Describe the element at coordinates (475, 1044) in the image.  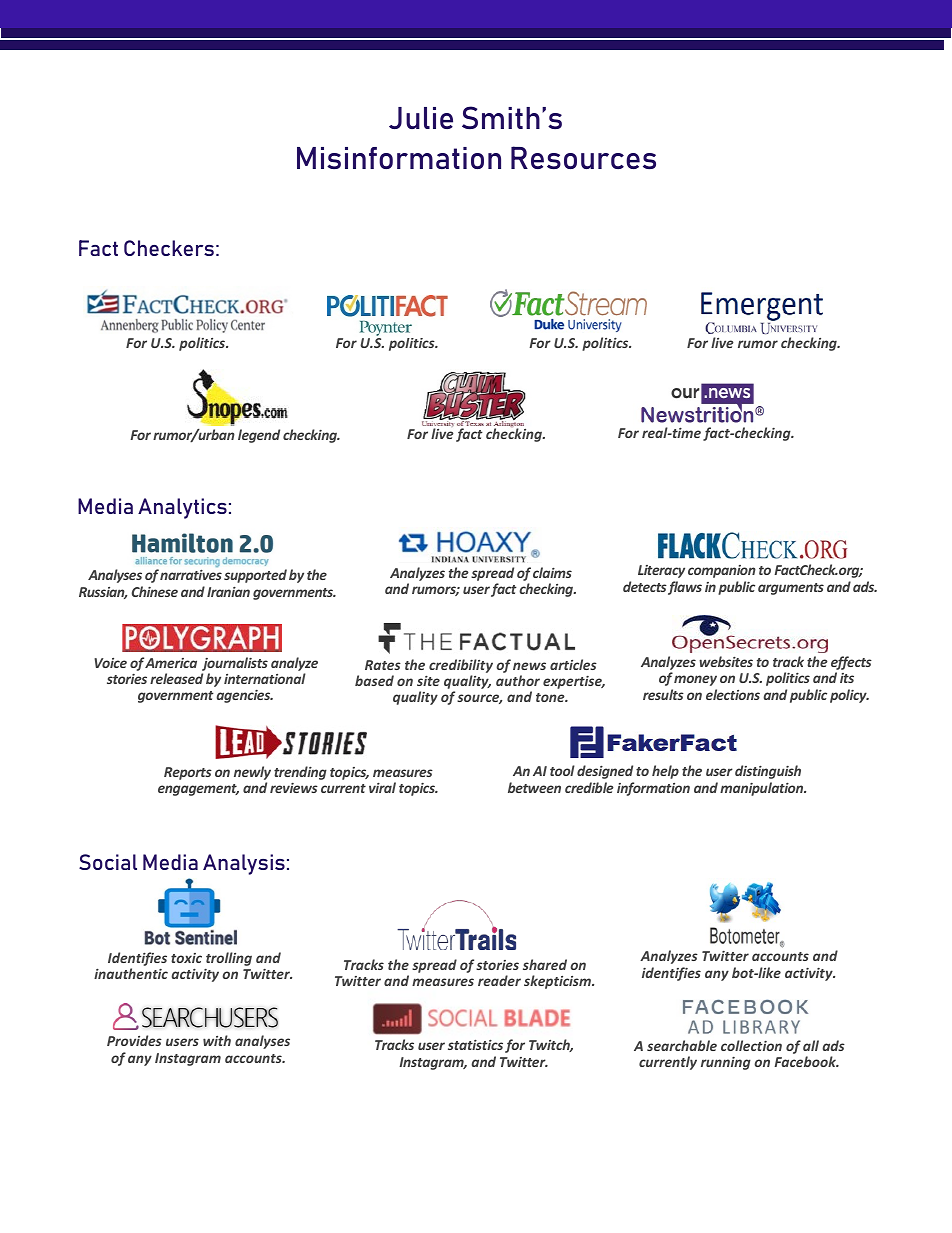
I see `statistics` at that location.
